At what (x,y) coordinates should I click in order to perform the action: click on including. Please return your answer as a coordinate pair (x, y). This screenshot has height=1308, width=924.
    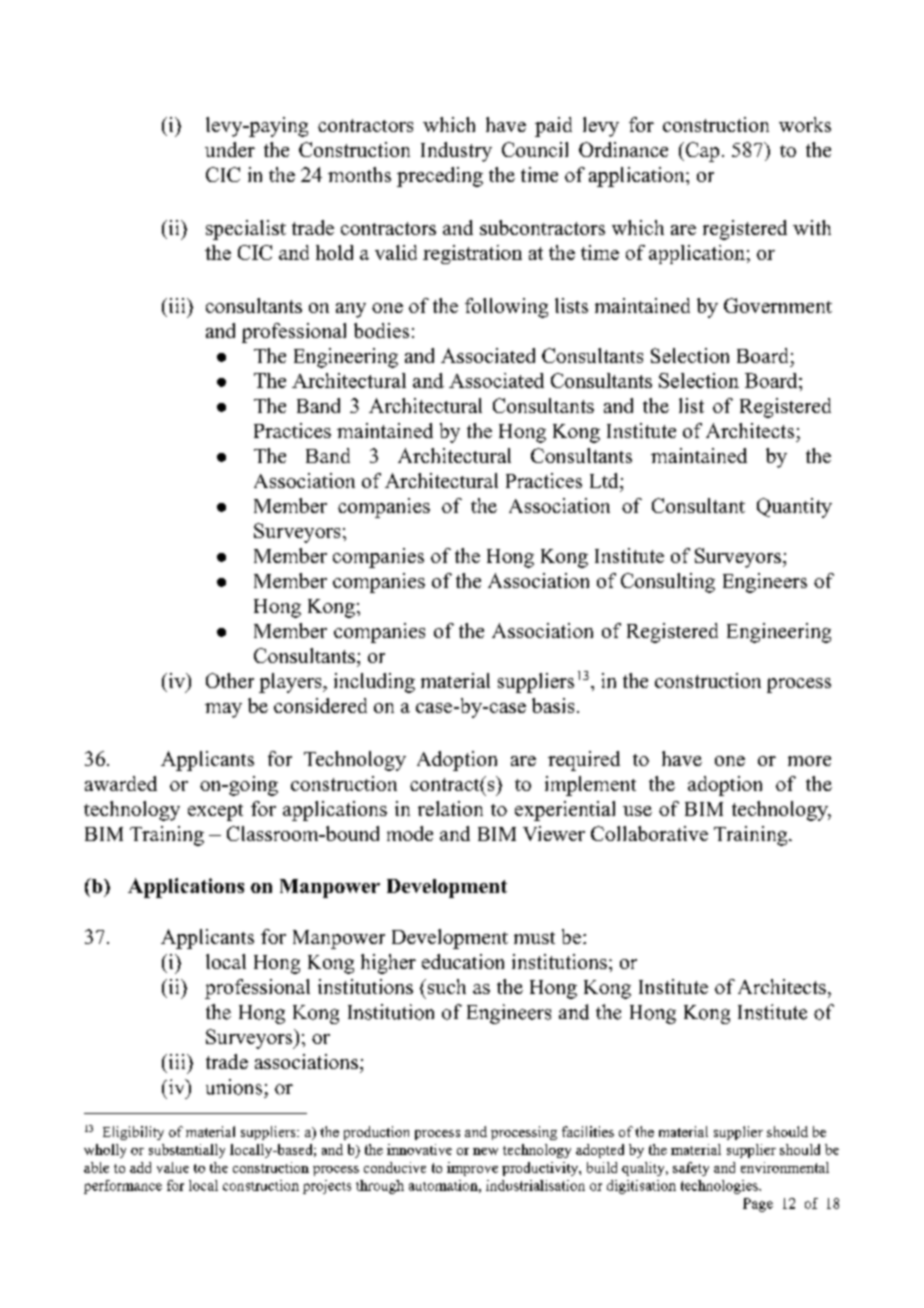
    Looking at the image, I should click on (374, 683).
